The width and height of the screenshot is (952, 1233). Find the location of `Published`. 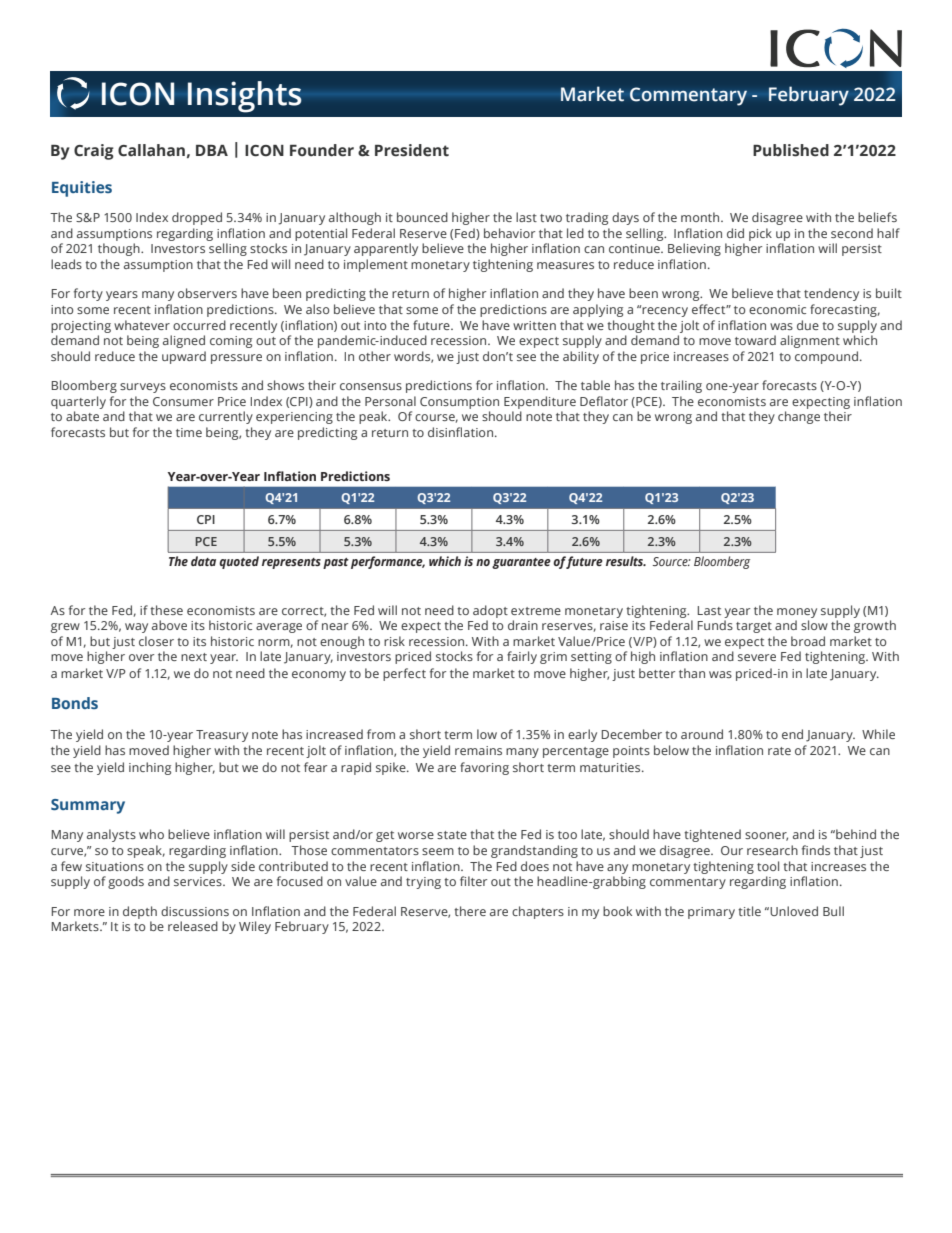

Published is located at coordinates (791, 150).
